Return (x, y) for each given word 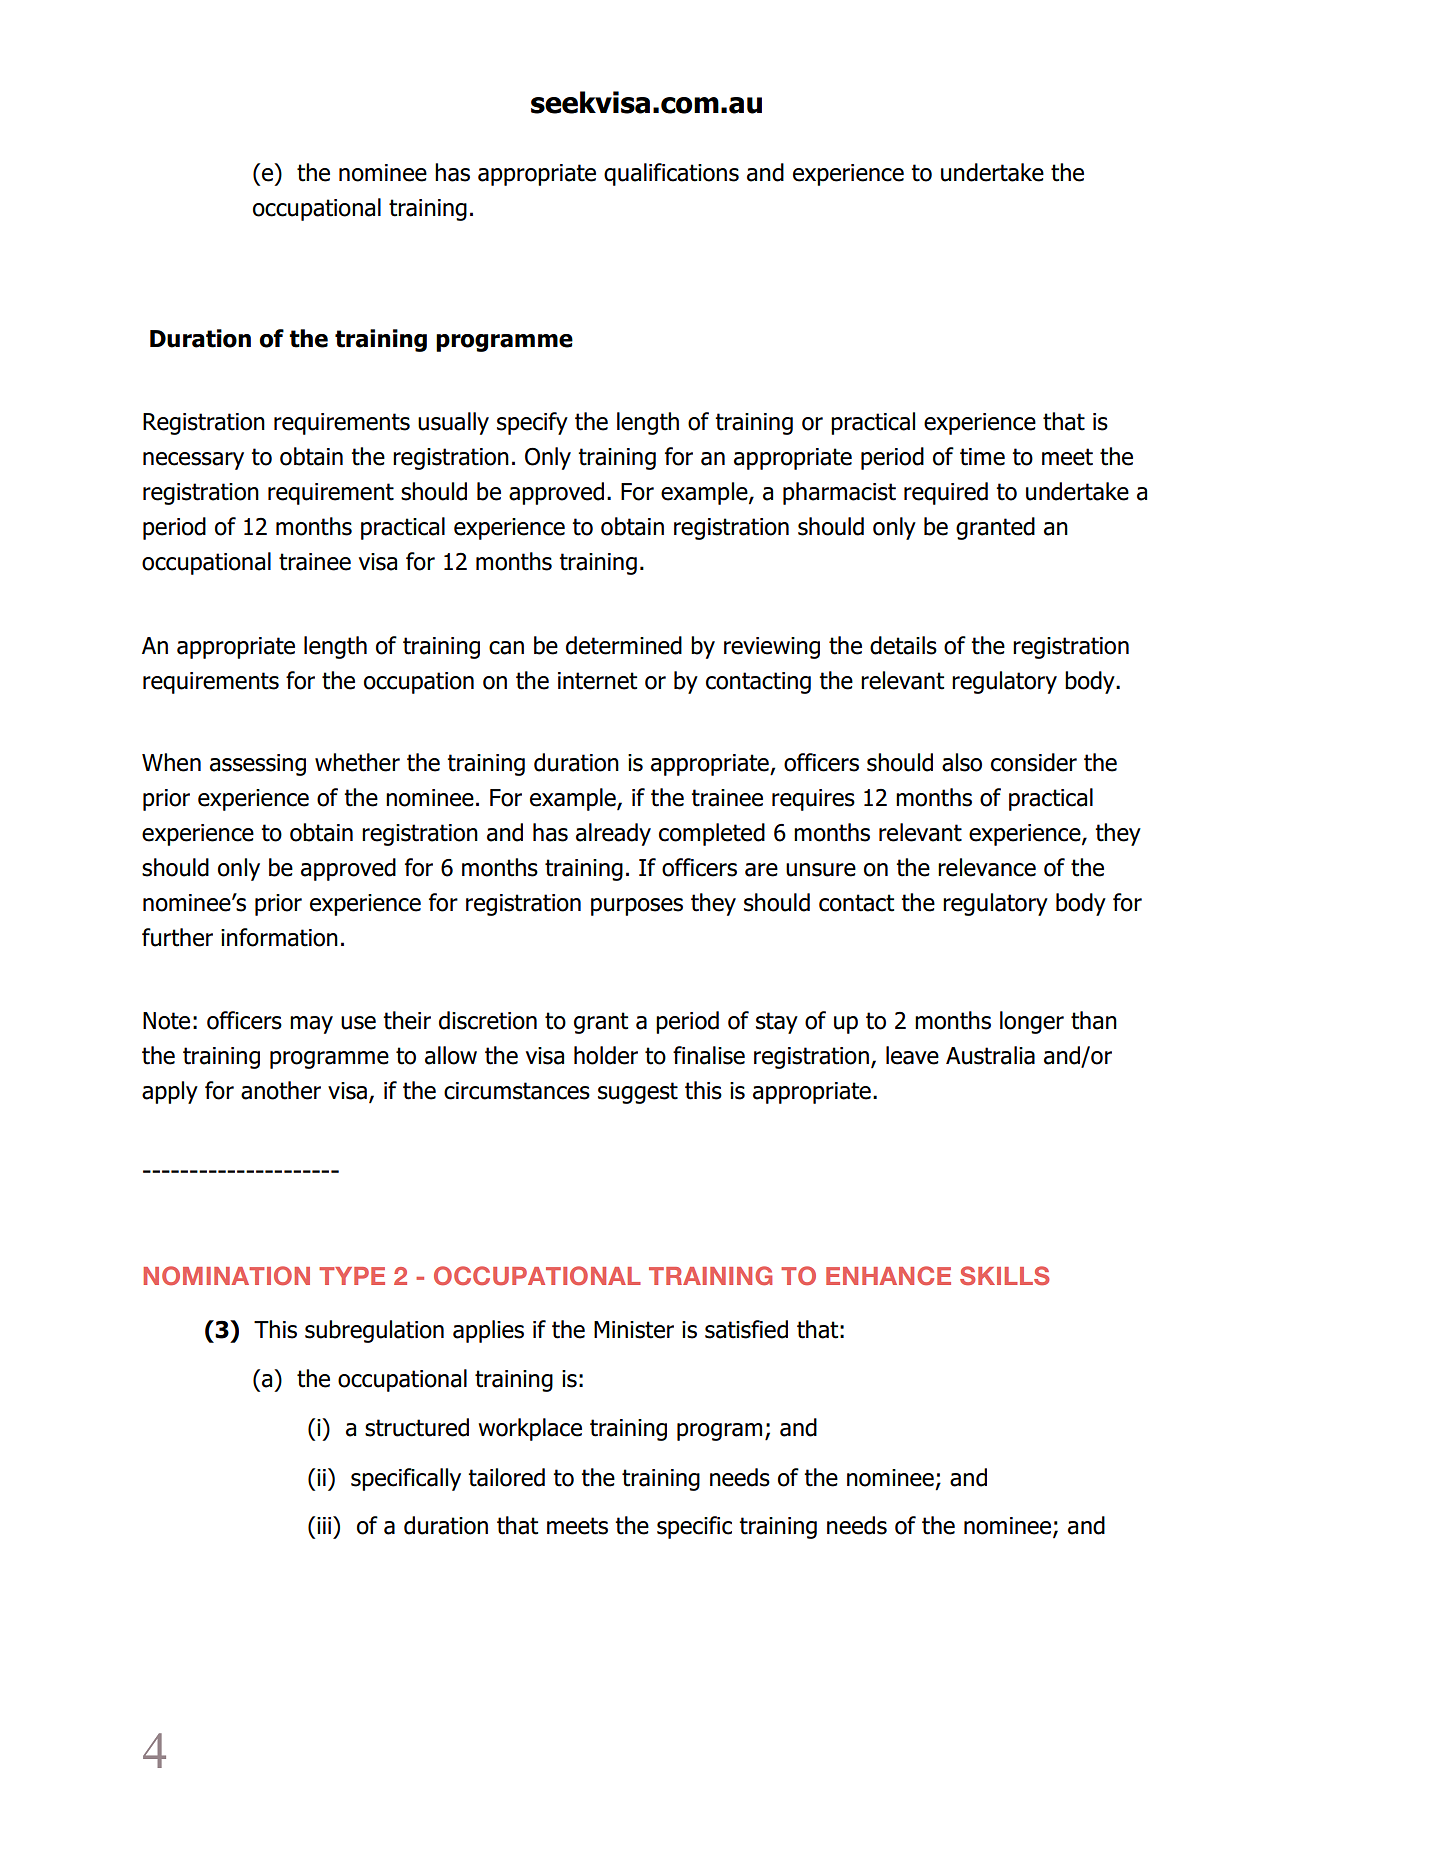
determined (624, 645)
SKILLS (1005, 1275)
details (903, 645)
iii (325, 1525)
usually (453, 423)
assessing (258, 765)
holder (606, 1055)
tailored (506, 1477)
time (982, 457)
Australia (990, 1055)
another (281, 1090)
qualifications (671, 174)
